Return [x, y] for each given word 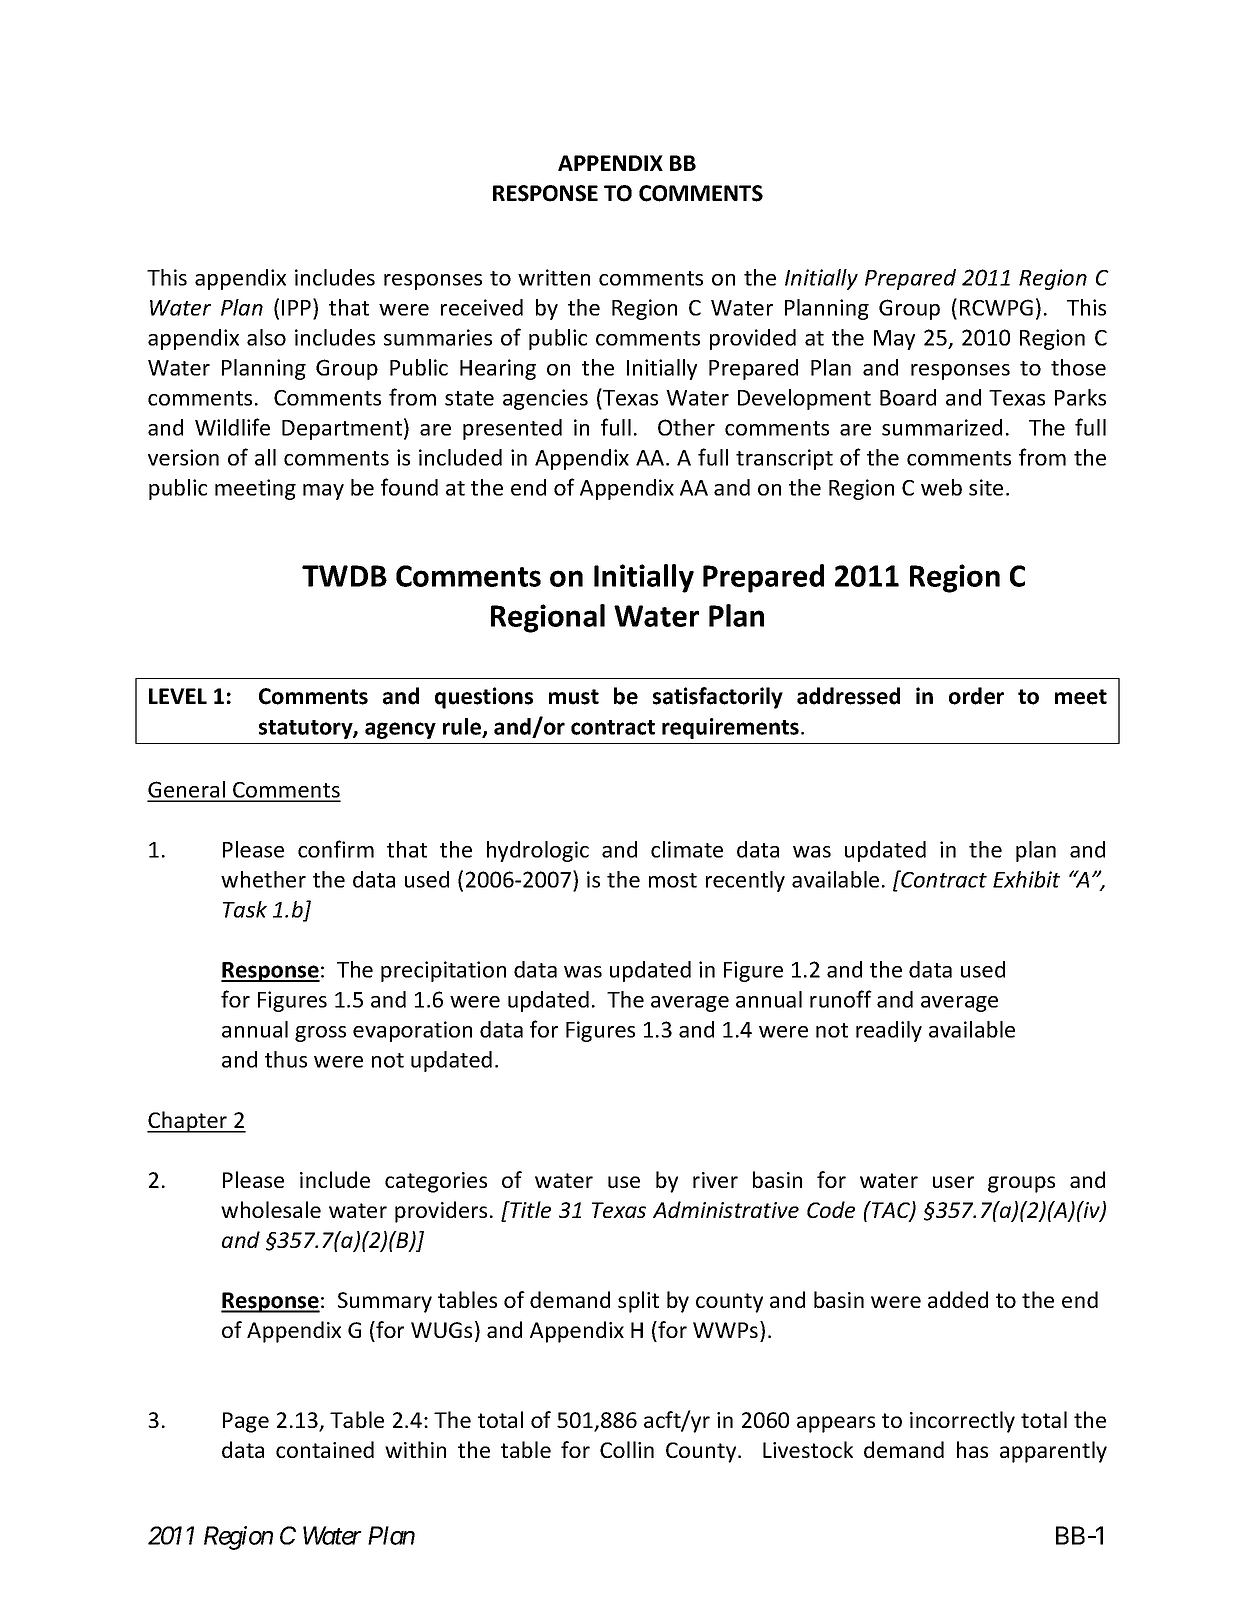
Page [246, 1422]
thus [286, 1059]
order [976, 696]
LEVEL [178, 696]
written [554, 277]
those [1078, 367]
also [266, 337]
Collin [627, 1449]
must [574, 697]
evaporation [412, 1031]
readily [889, 1031]
